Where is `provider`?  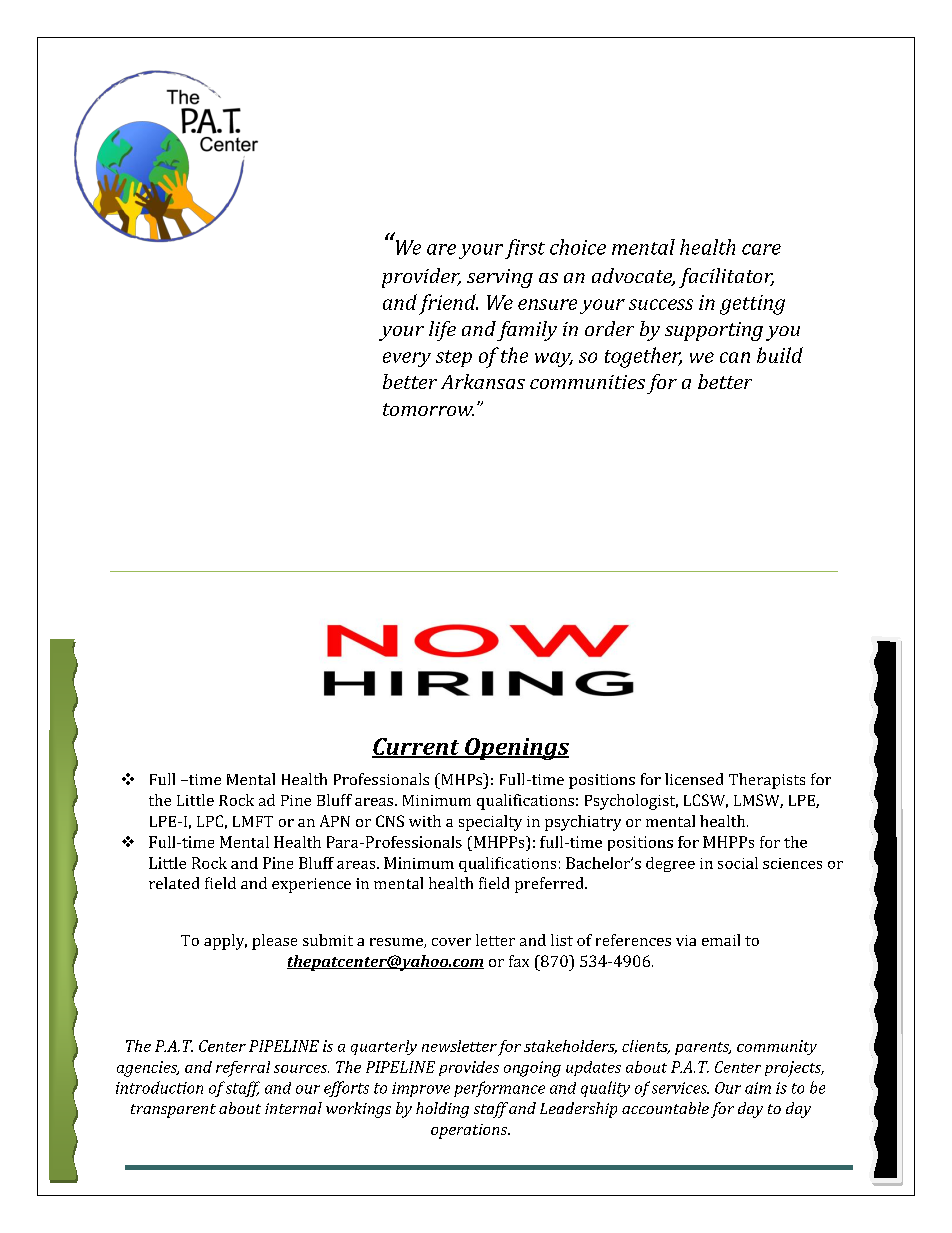
provider is located at coordinates (421, 278).
